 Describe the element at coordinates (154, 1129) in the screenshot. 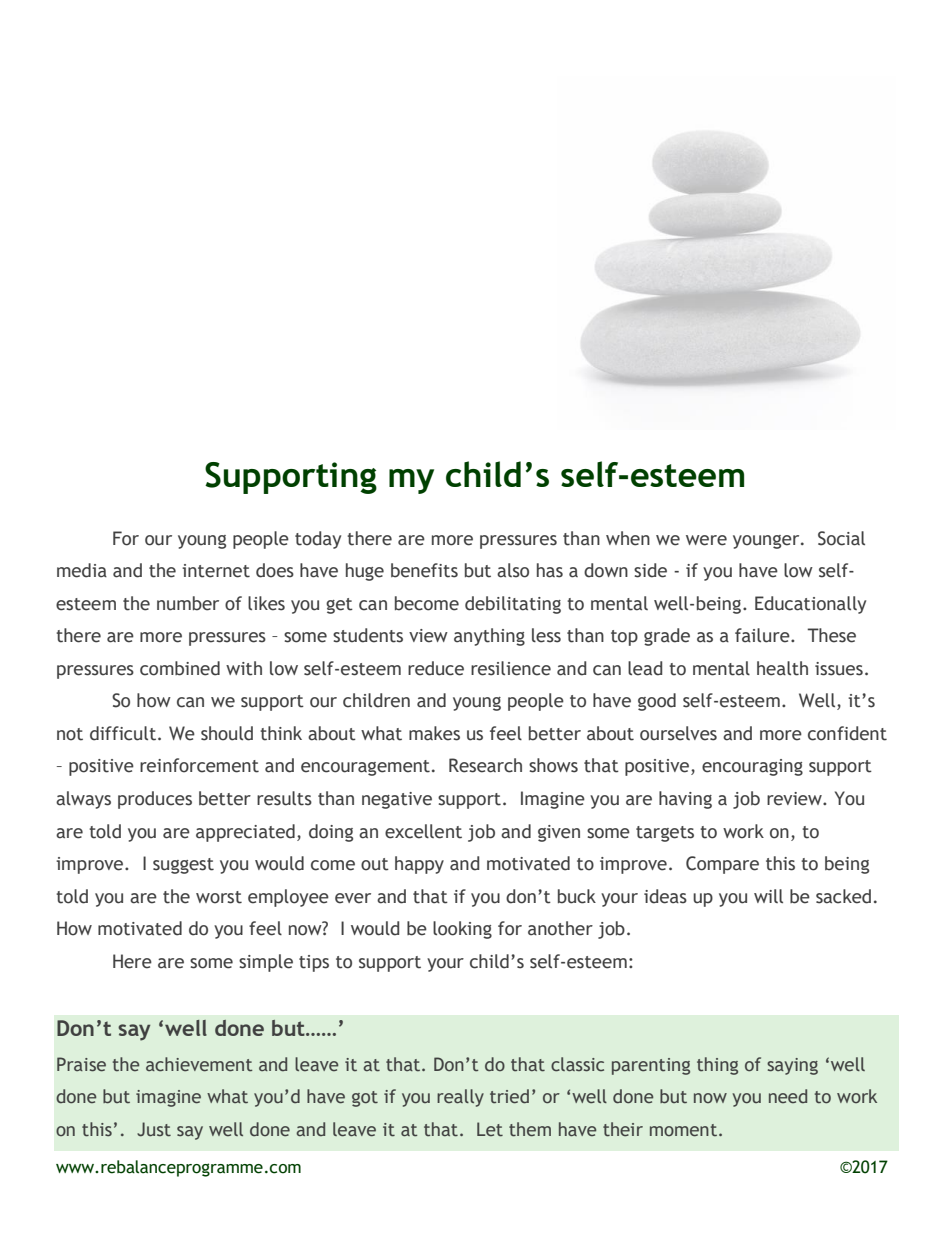

I see `Just` at that location.
